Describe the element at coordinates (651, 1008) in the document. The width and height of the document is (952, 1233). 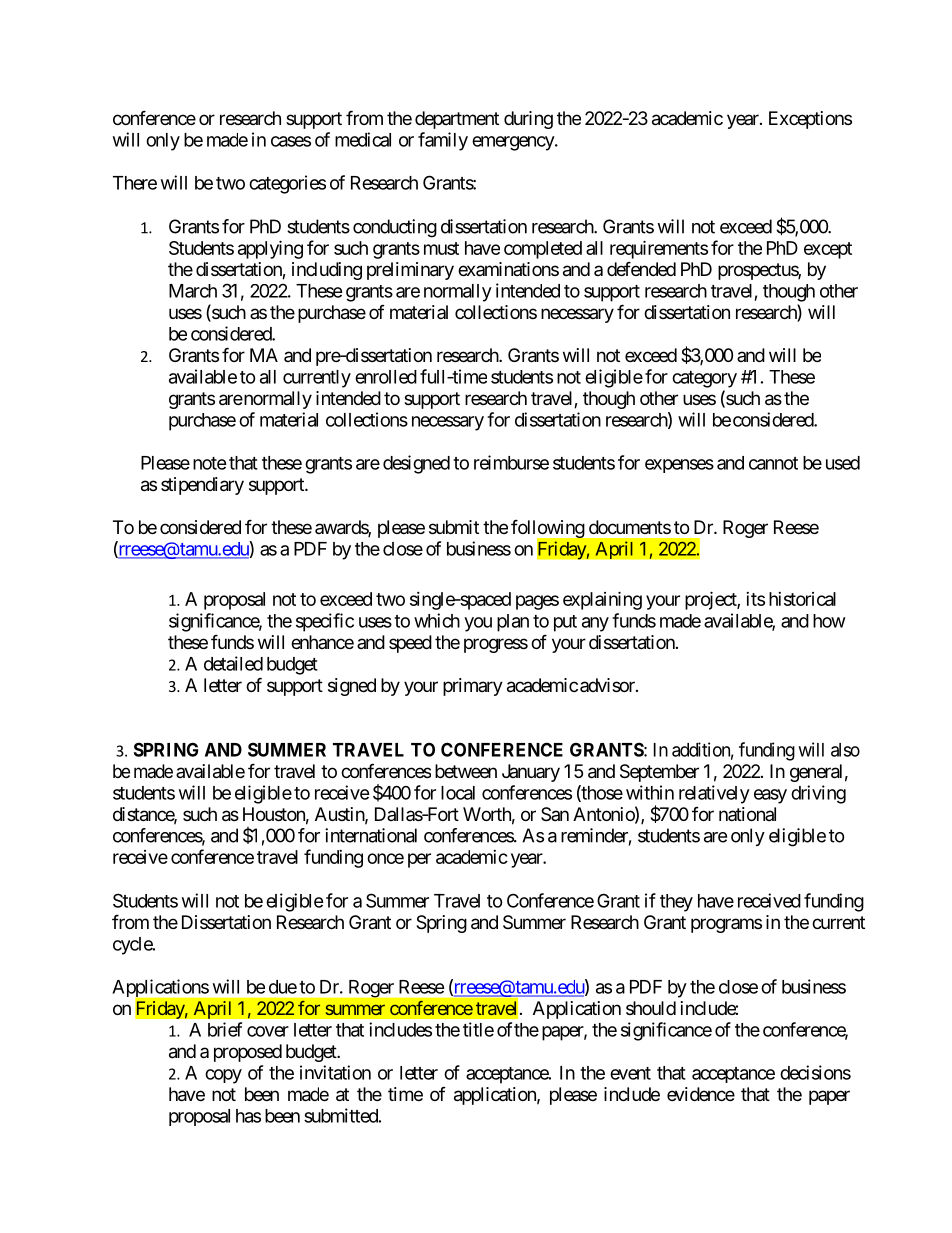
I see `should` at that location.
